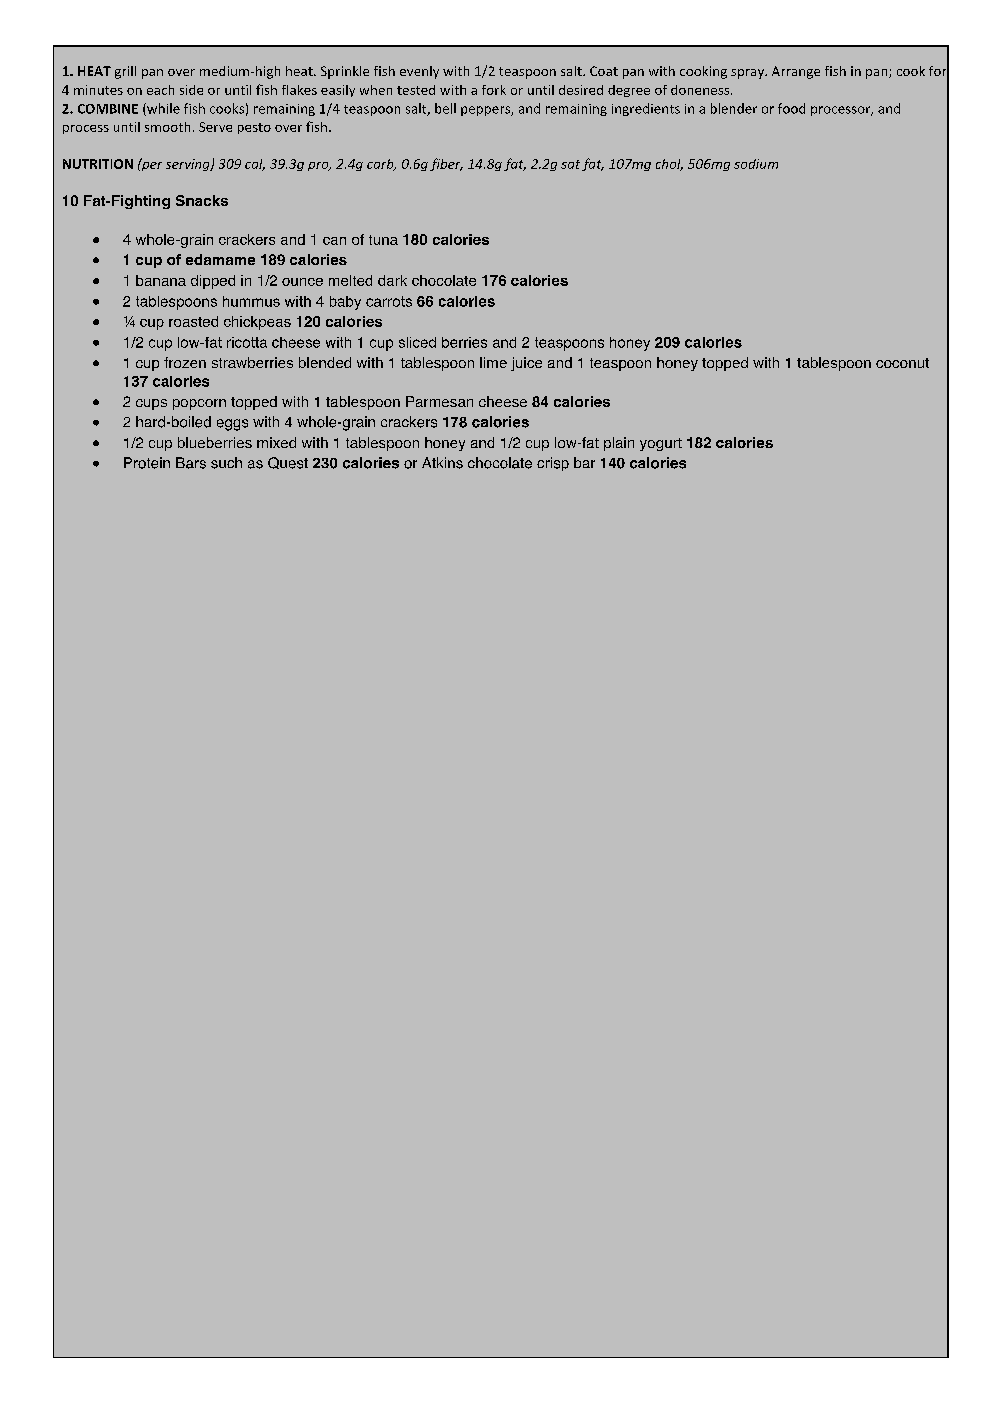 The image size is (1008, 1426). Describe the element at coordinates (383, 240) in the image. I see `tuna` at that location.
